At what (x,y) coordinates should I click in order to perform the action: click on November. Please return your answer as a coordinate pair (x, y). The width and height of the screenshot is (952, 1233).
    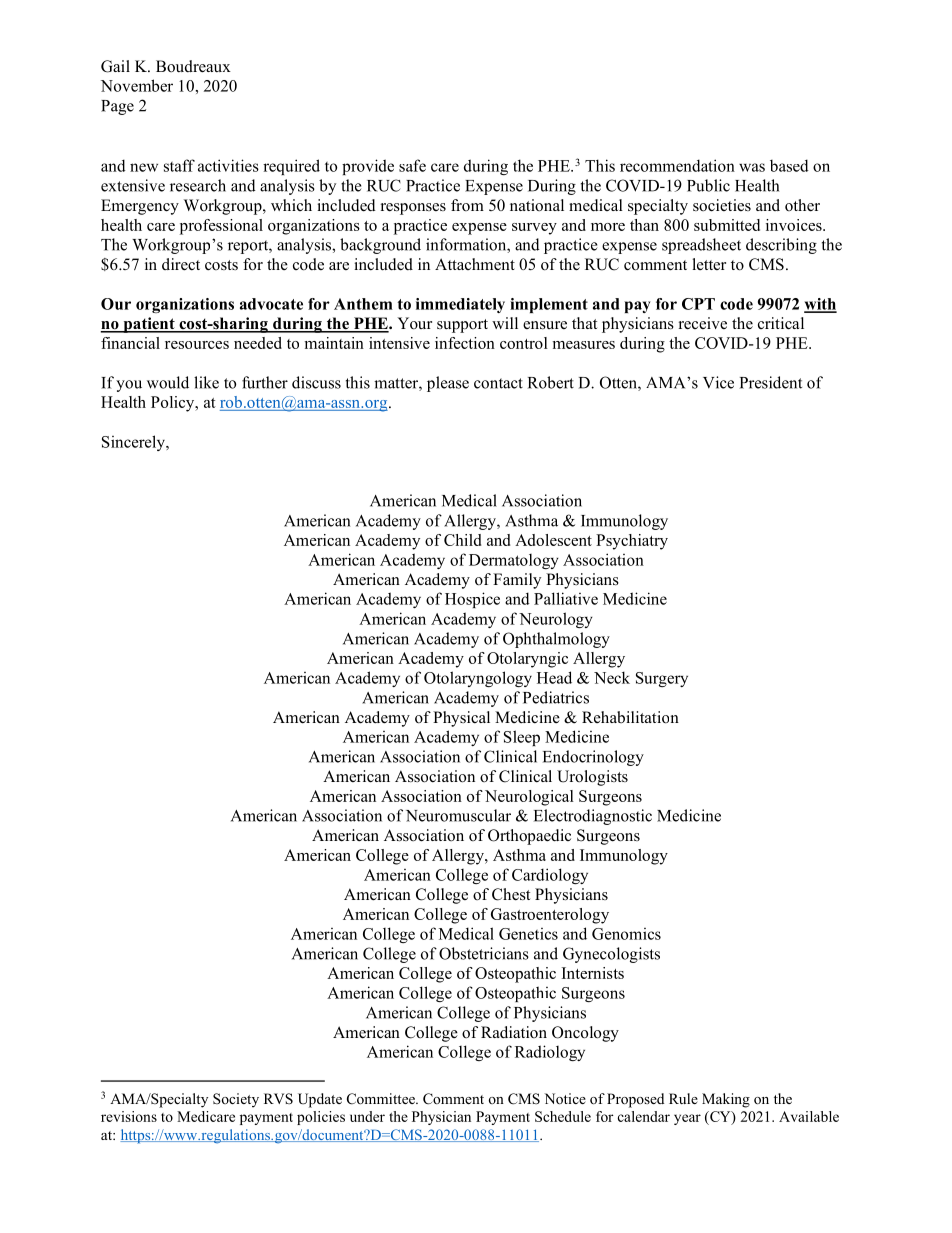
    Looking at the image, I should click on (137, 85).
